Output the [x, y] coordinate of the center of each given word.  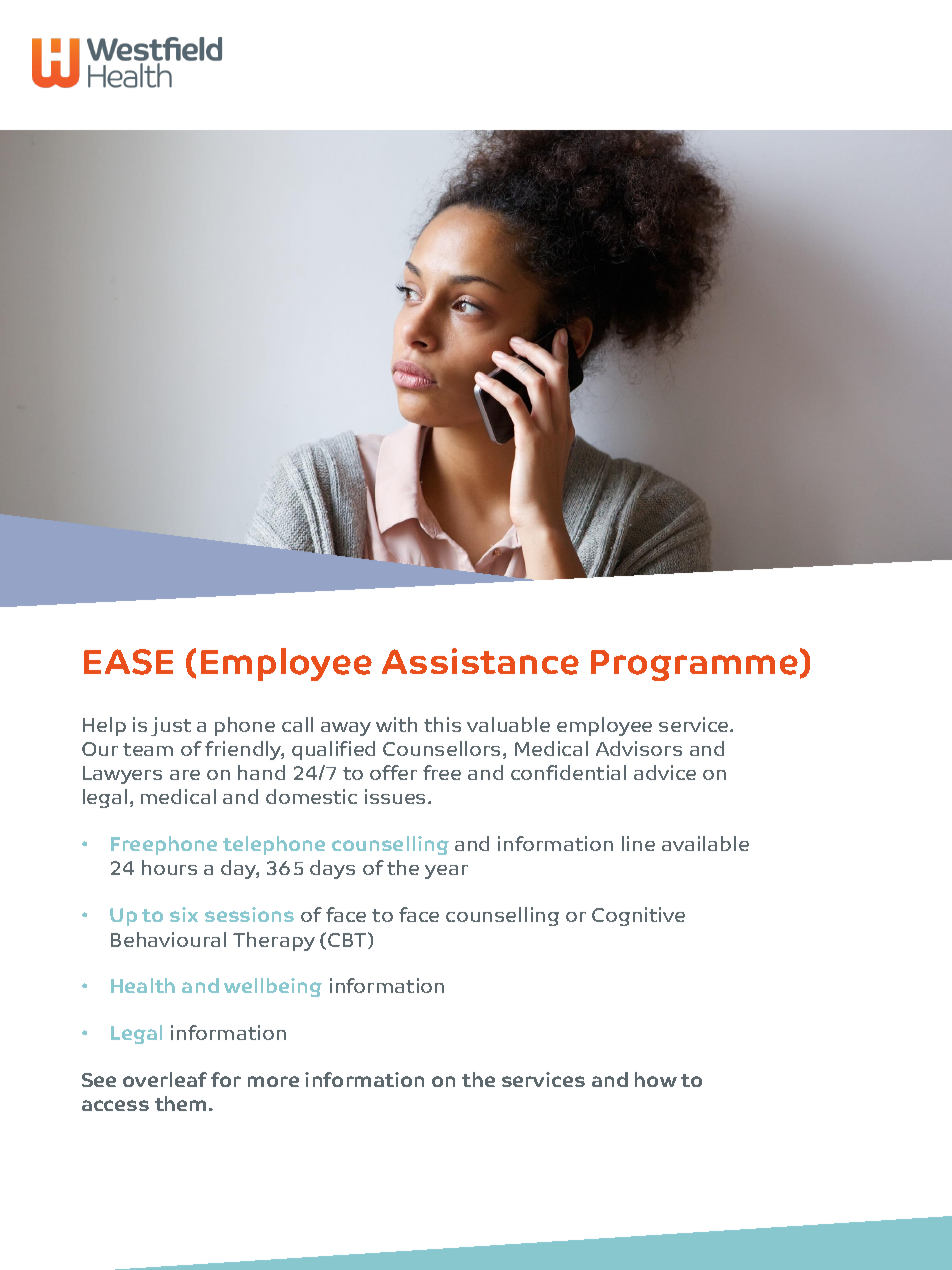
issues [397, 796]
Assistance [480, 661]
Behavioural [168, 939]
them [182, 1103]
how [656, 1079]
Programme [694, 665]
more [273, 1081]
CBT [348, 940]
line [638, 843]
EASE [128, 662]
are [185, 775]
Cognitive [638, 916]
